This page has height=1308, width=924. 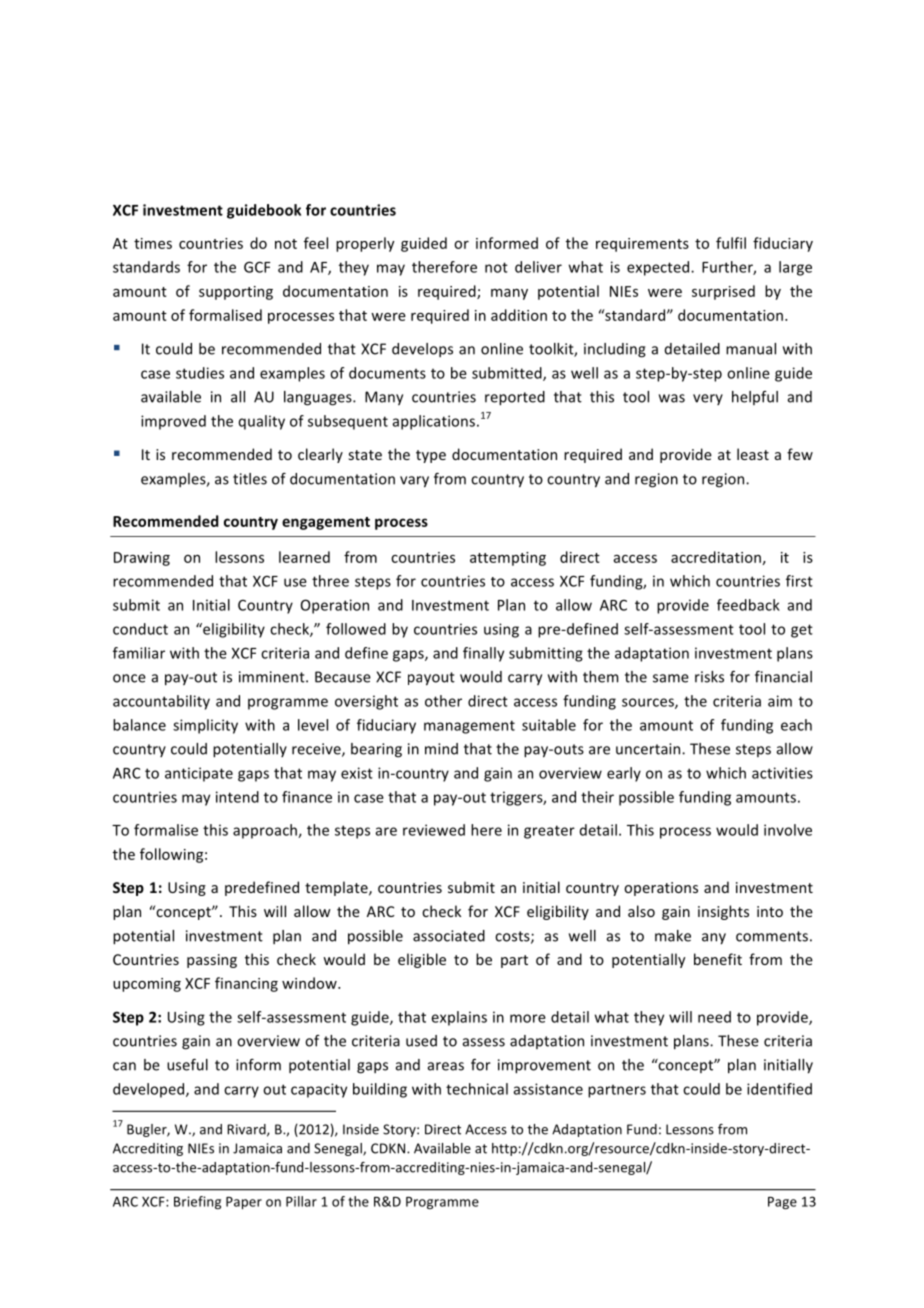 I want to click on technical, so click(x=477, y=1089).
